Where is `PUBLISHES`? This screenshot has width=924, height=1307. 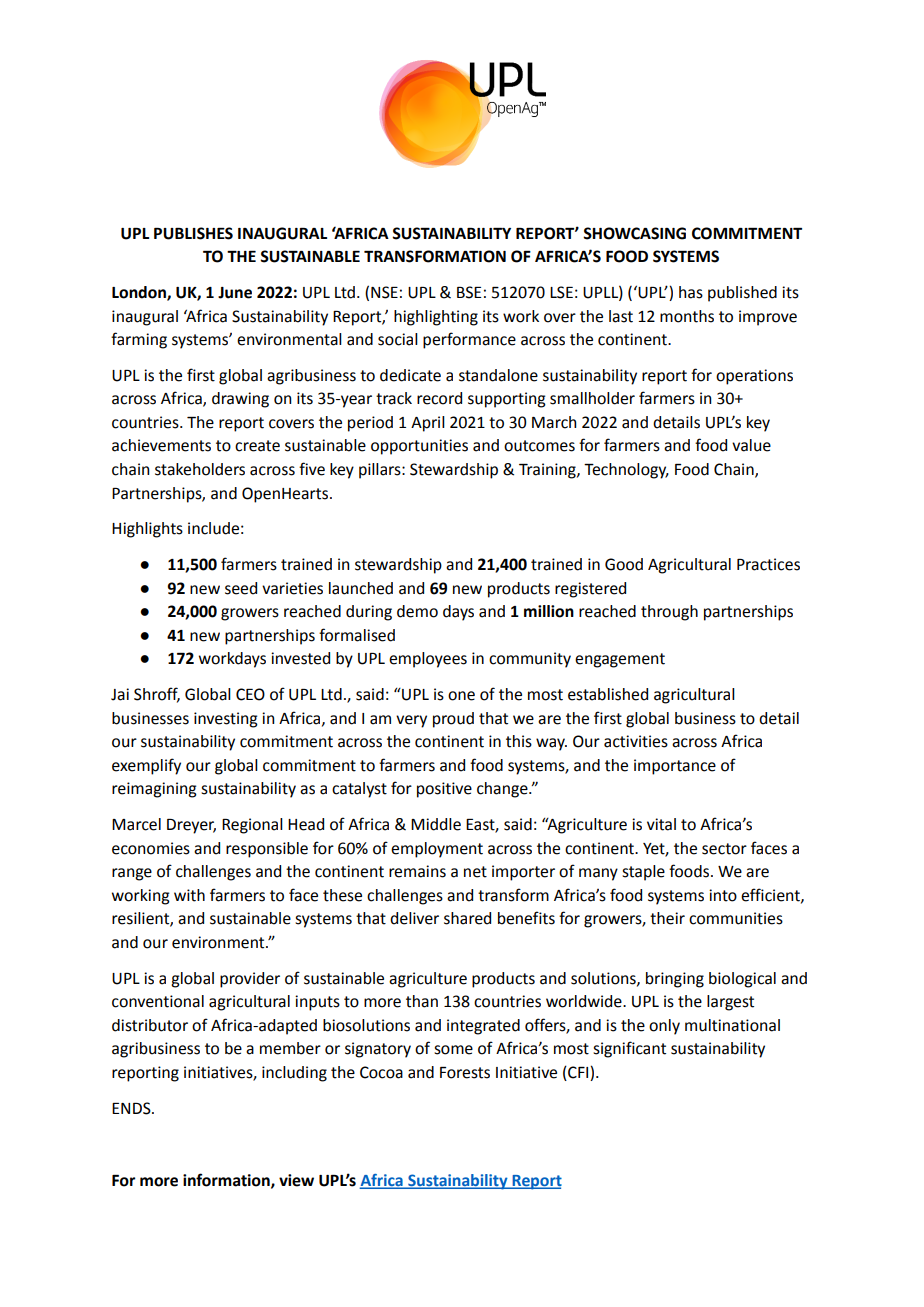 PUBLISHES is located at coordinates (193, 233).
